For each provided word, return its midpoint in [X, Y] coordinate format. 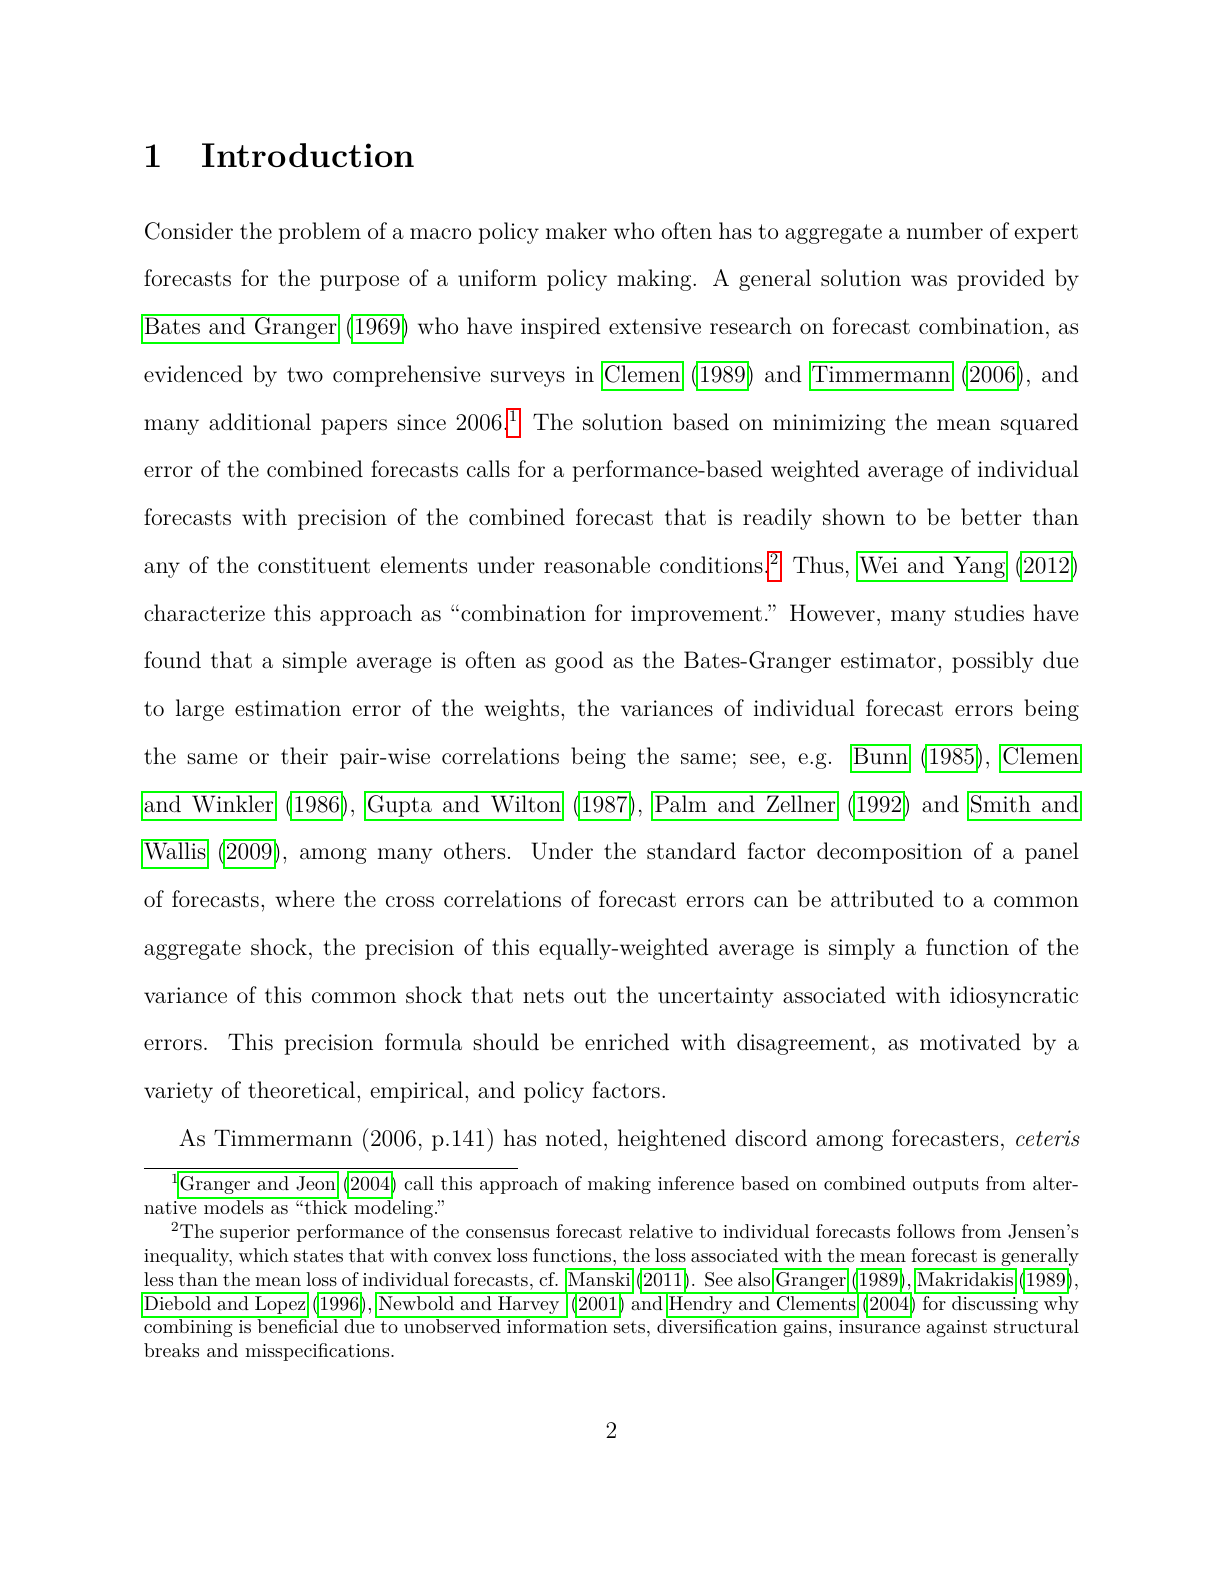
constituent [314, 565]
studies [989, 613]
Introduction [308, 155]
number [945, 231]
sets [629, 1327]
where [304, 898]
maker [576, 230]
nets [543, 996]
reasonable [597, 565]
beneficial [297, 1325]
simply [862, 949]
